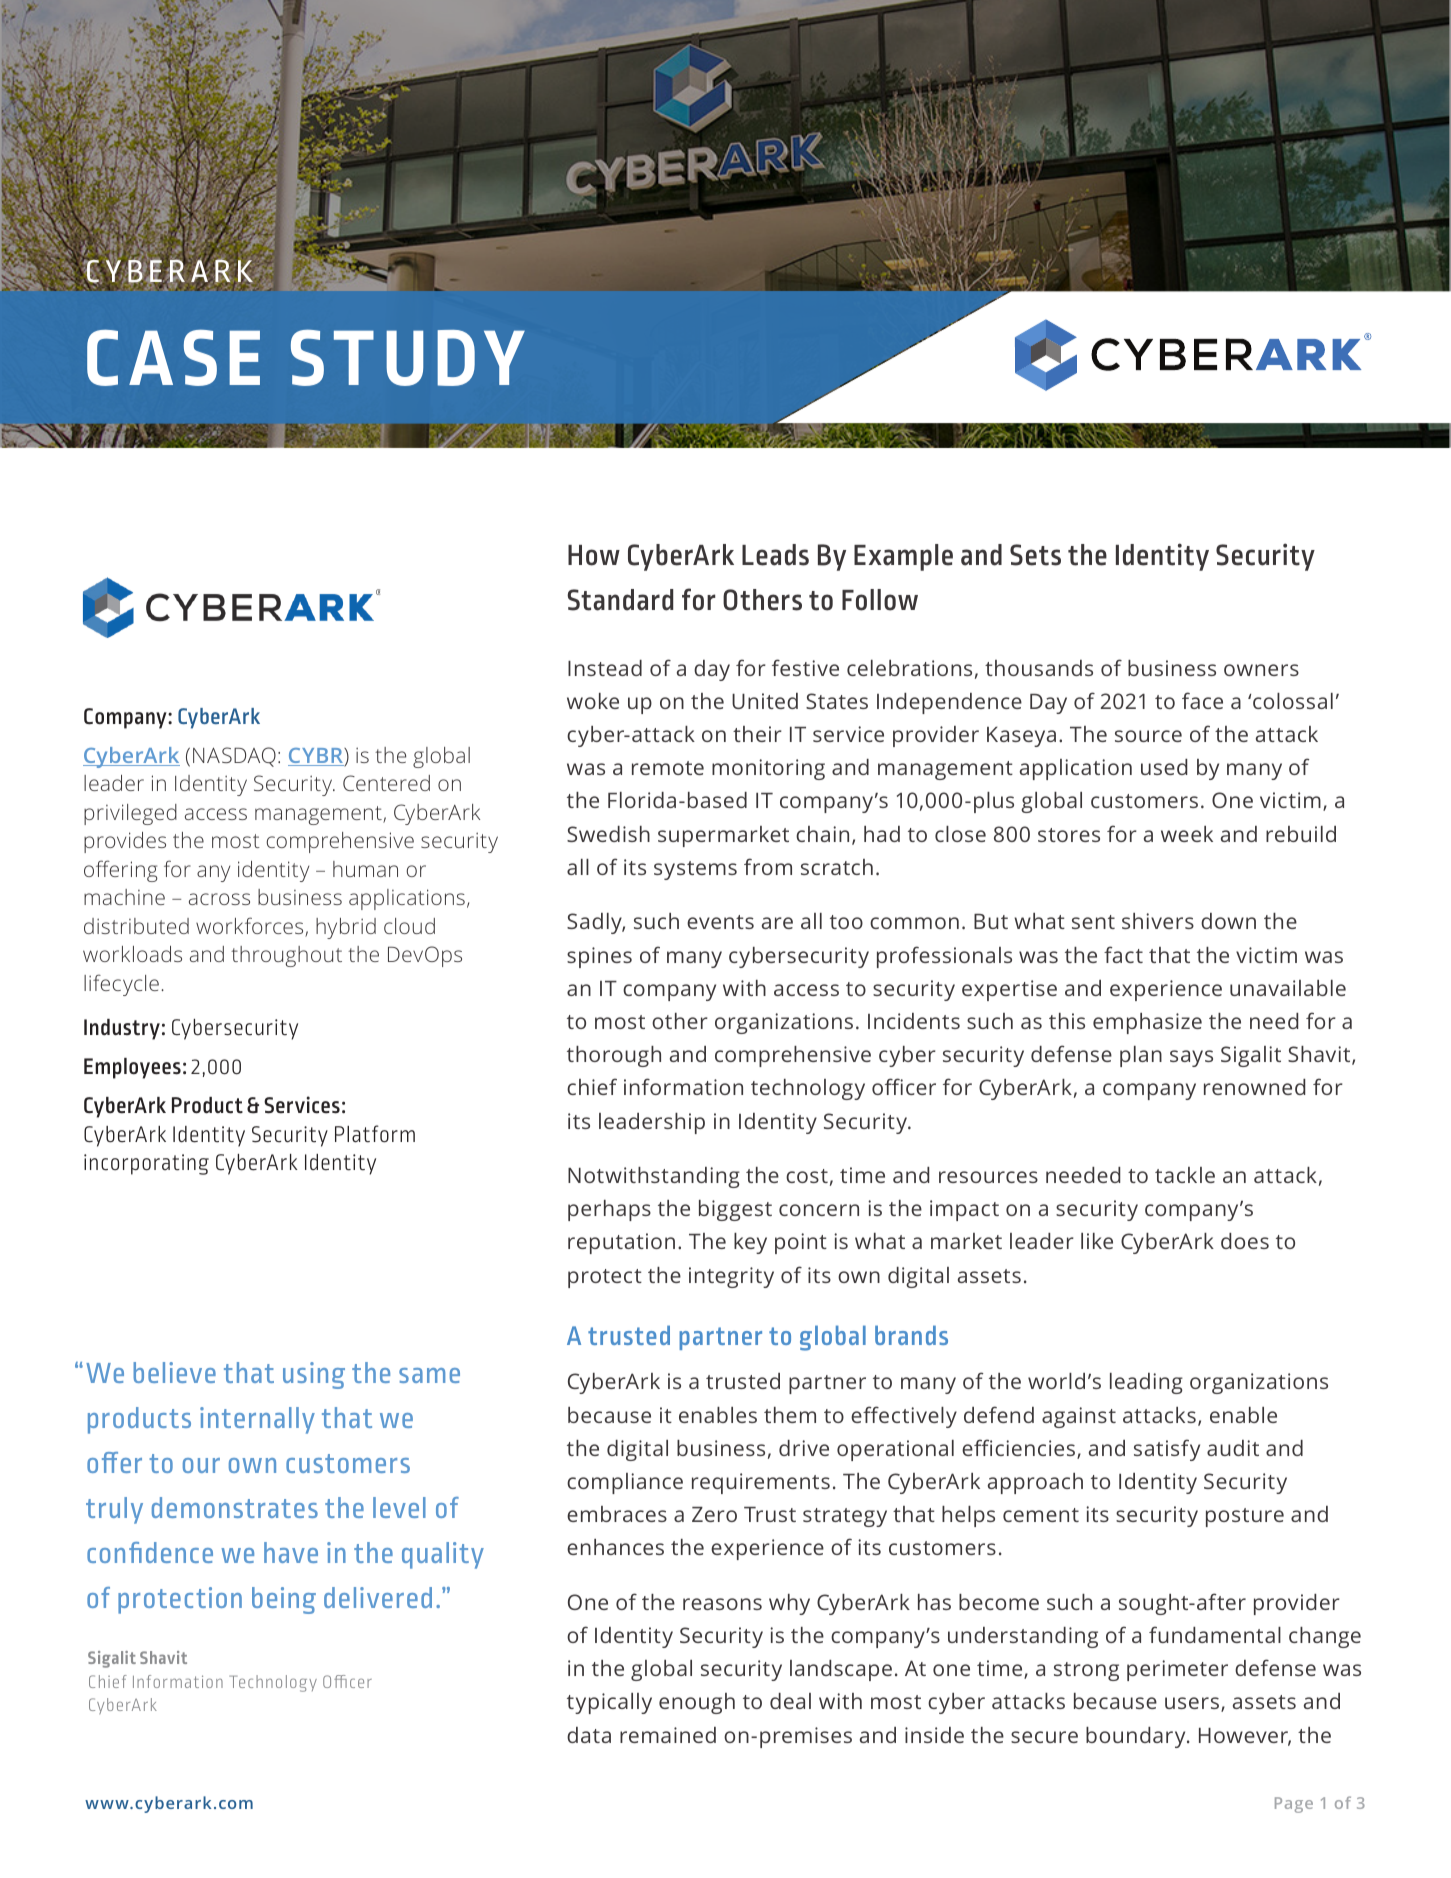 Image resolution: width=1451 pixels, height=1878 pixels. I want to click on being, so click(284, 1600).
